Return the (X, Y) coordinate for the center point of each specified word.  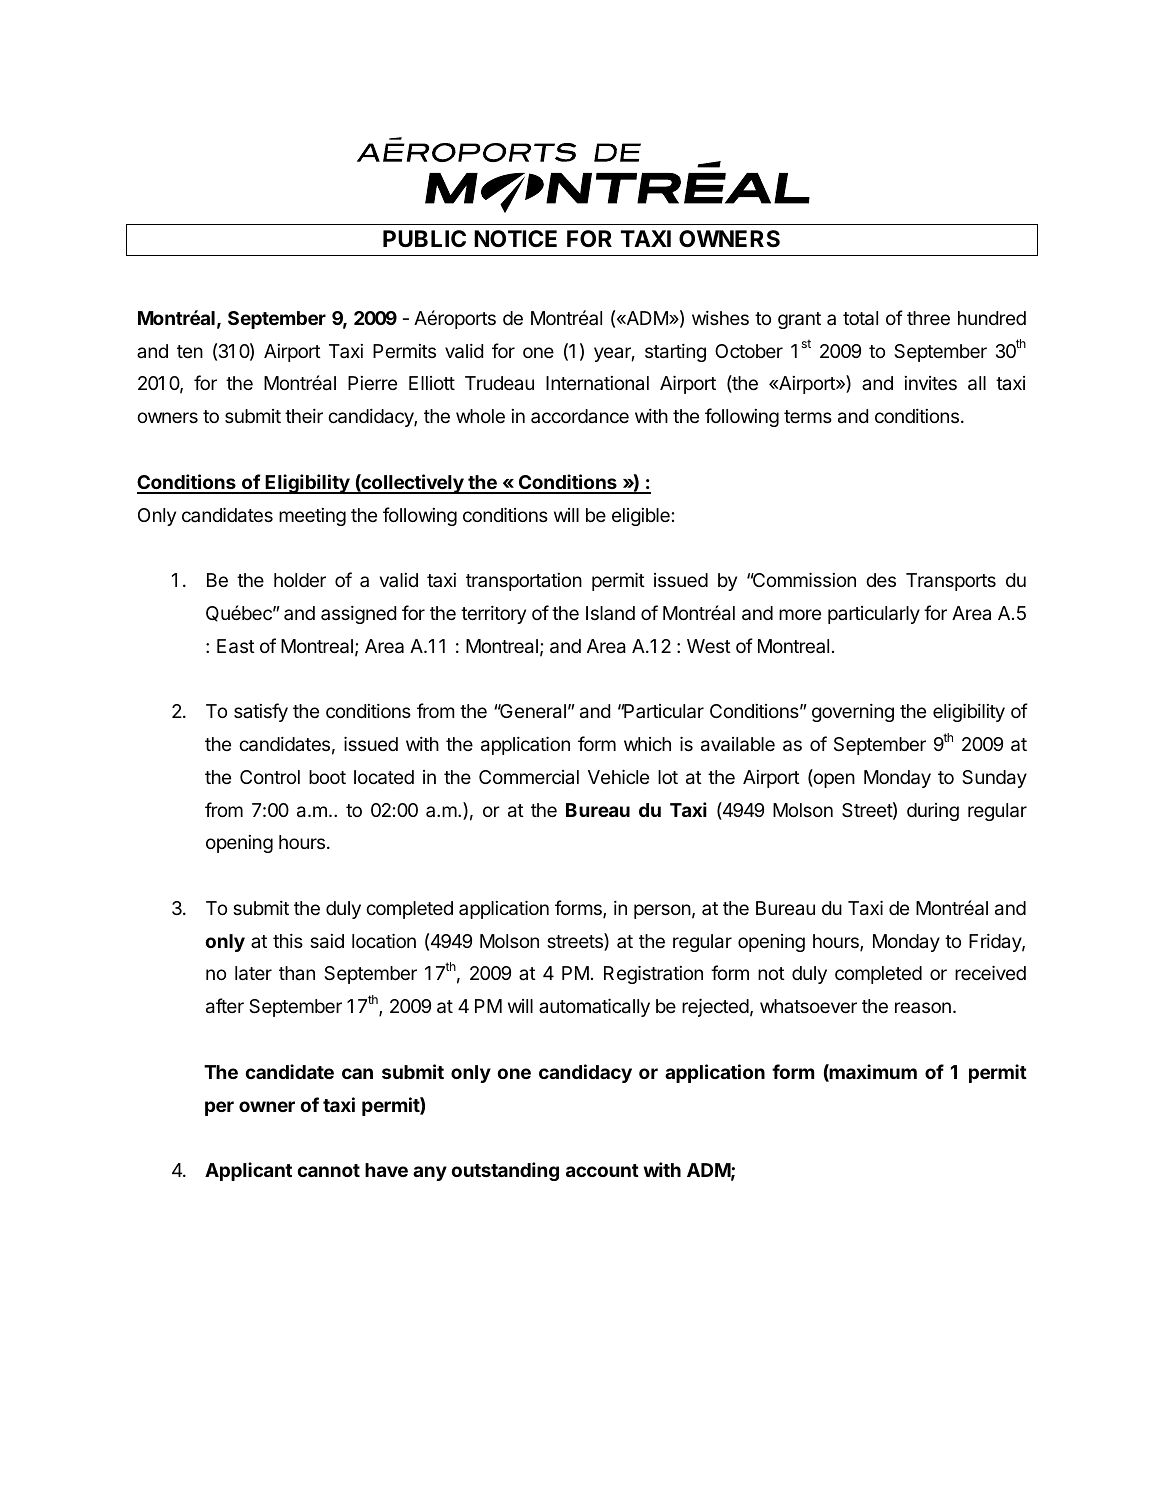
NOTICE (515, 239)
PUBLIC (424, 239)
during (933, 812)
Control (270, 777)
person (662, 911)
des (881, 580)
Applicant (248, 1171)
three (928, 318)
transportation (524, 582)
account (602, 1170)
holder (300, 580)
